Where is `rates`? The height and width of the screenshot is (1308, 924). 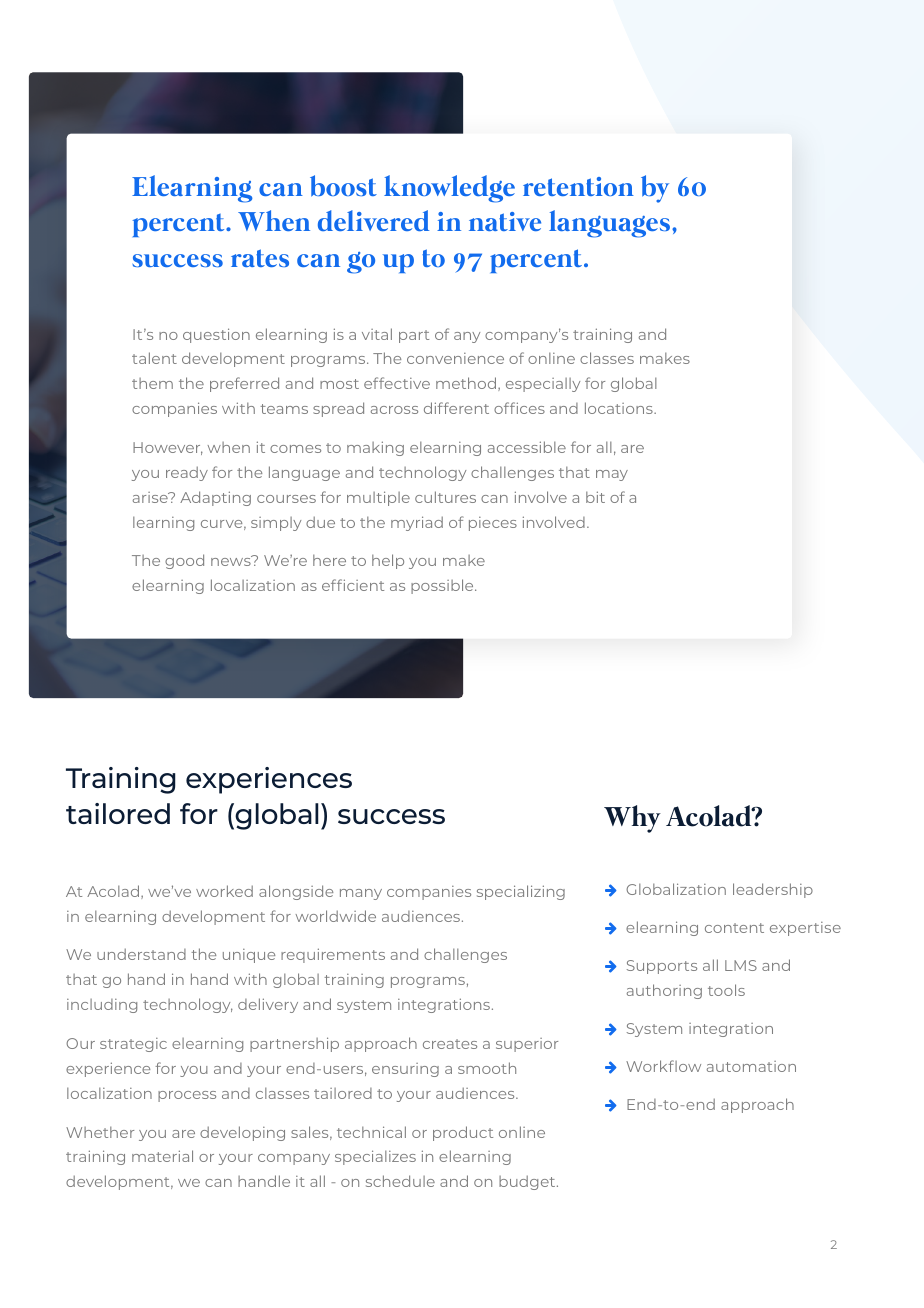 rates is located at coordinates (260, 258).
